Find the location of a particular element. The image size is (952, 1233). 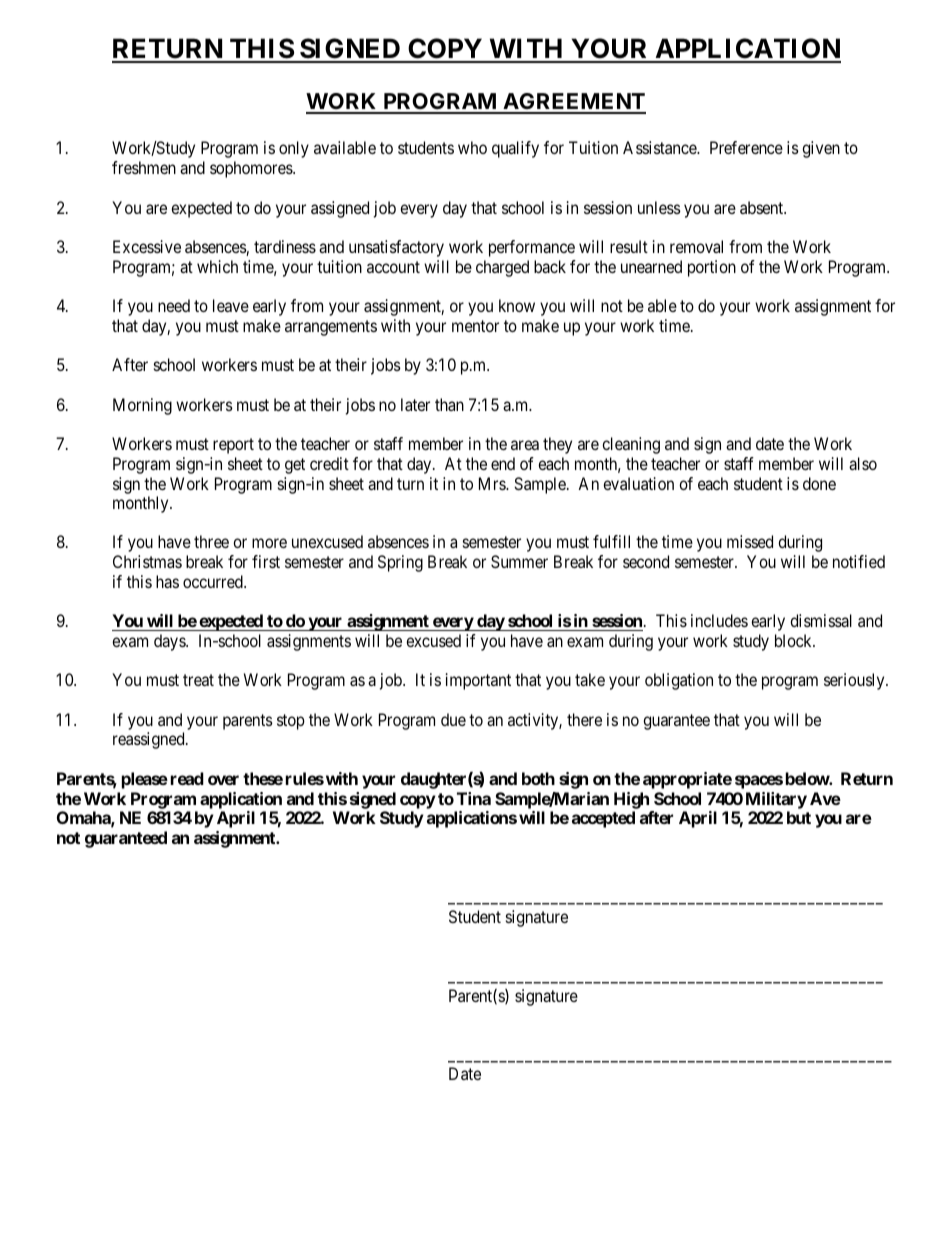

qualify is located at coordinates (515, 149).
